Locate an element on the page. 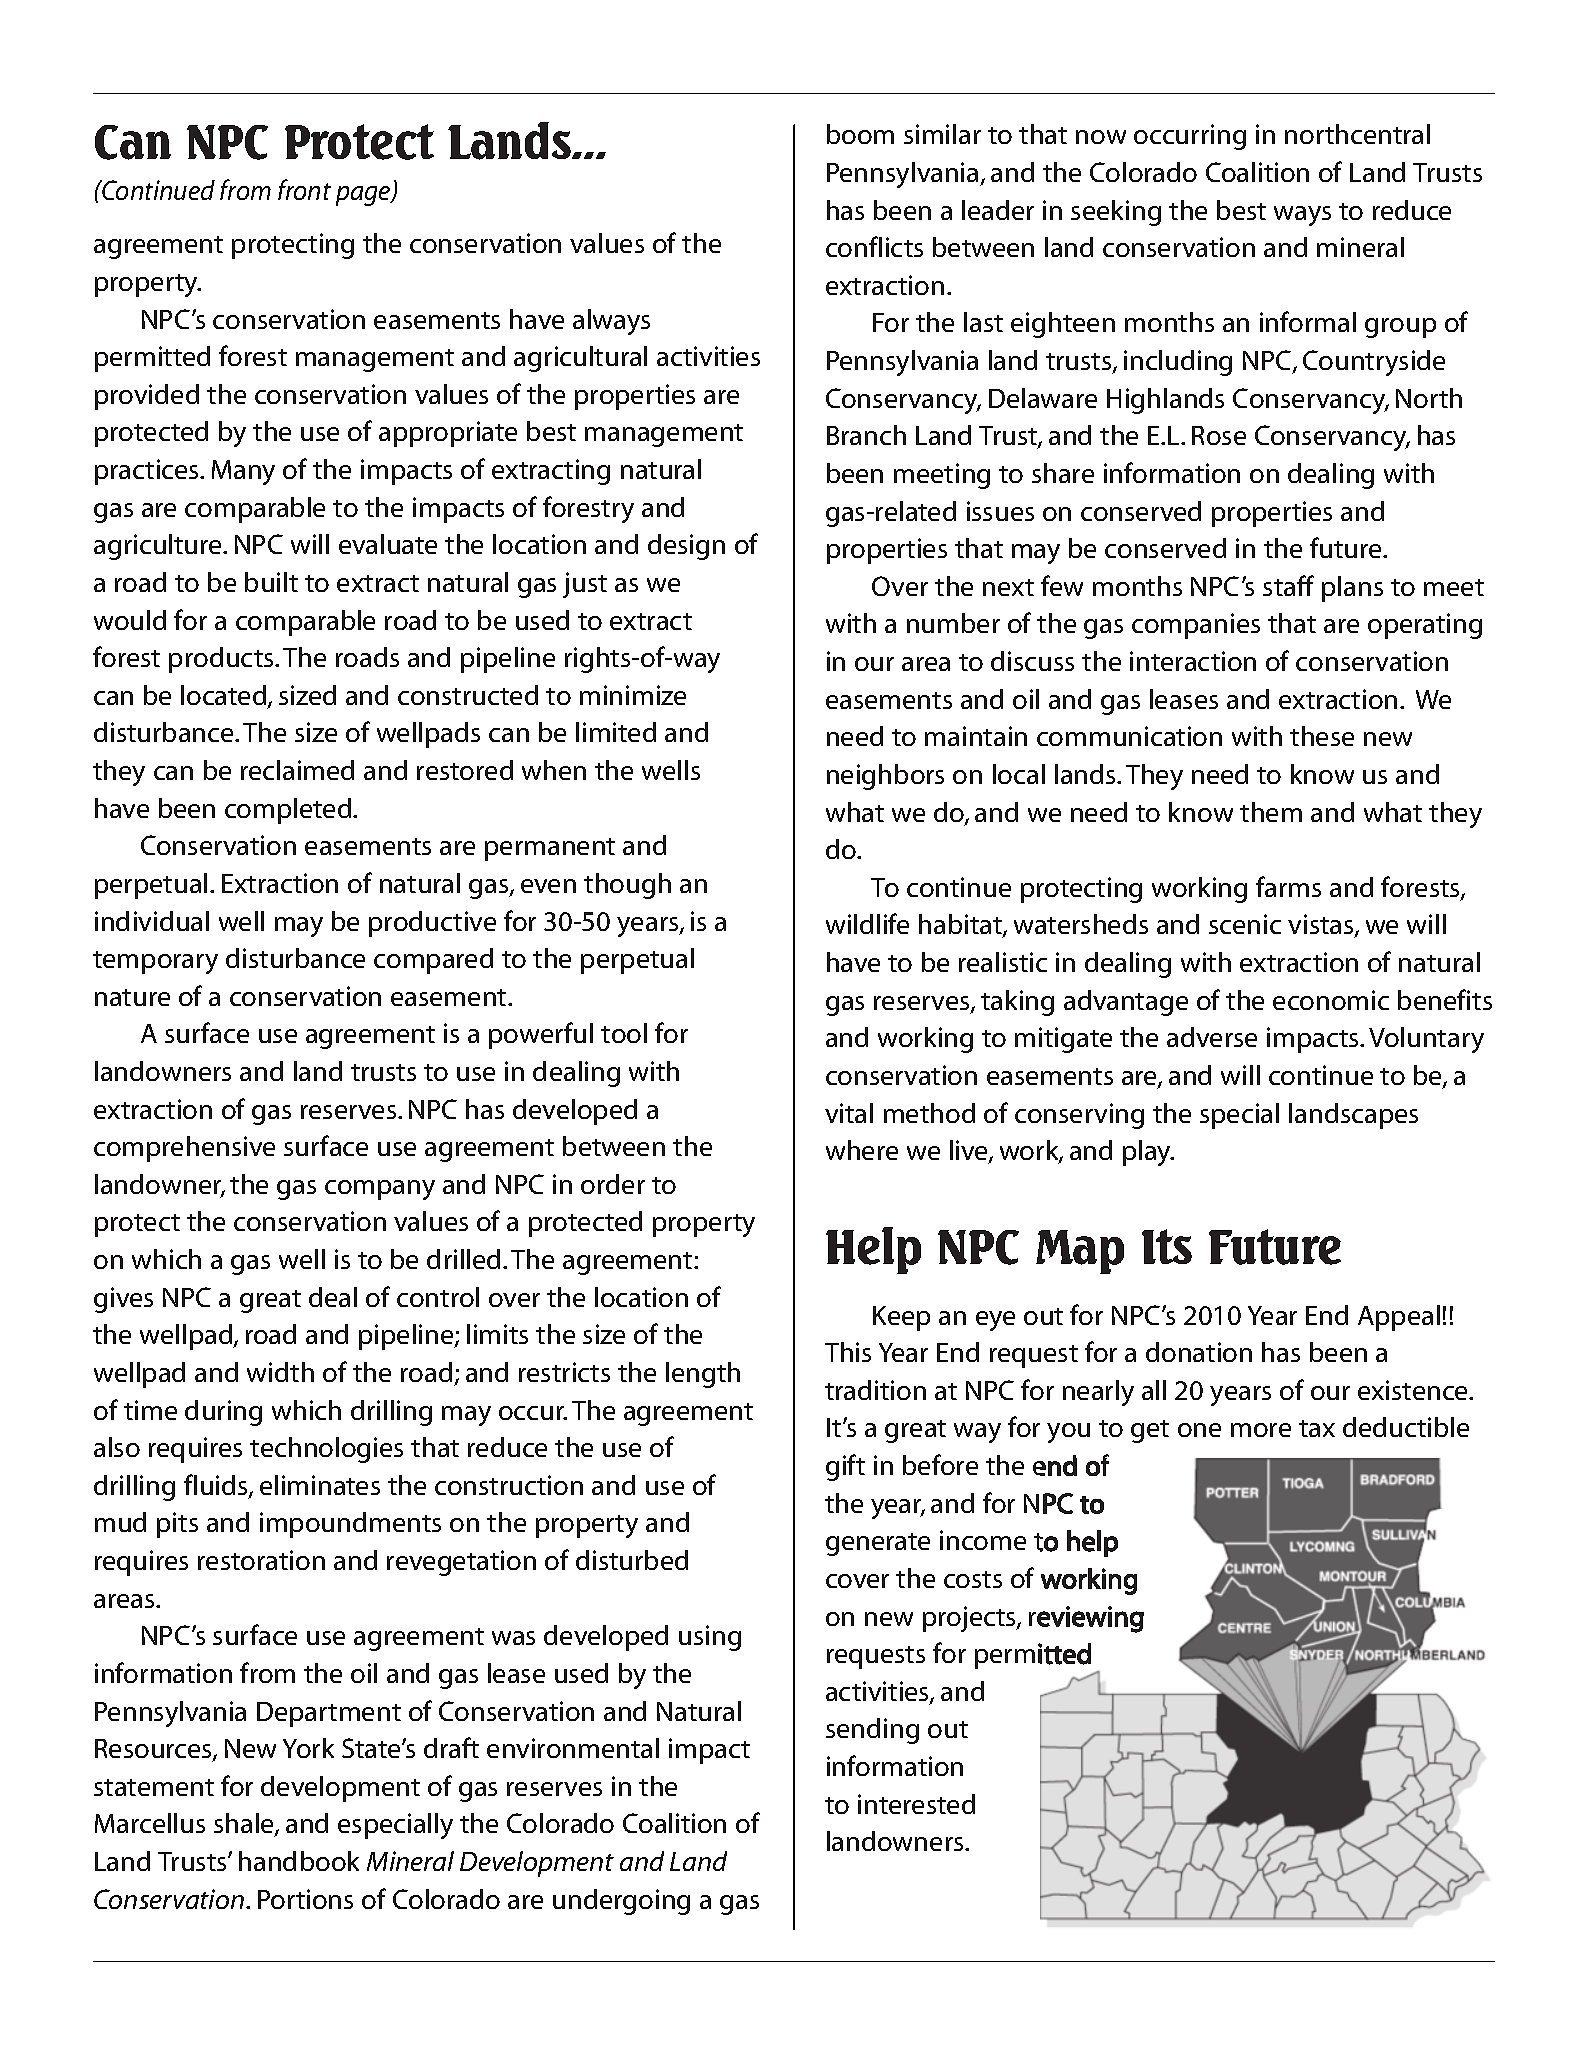 Image resolution: width=1588 pixels, height=2055 pixels. Appeal is located at coordinates (1399, 1318).
